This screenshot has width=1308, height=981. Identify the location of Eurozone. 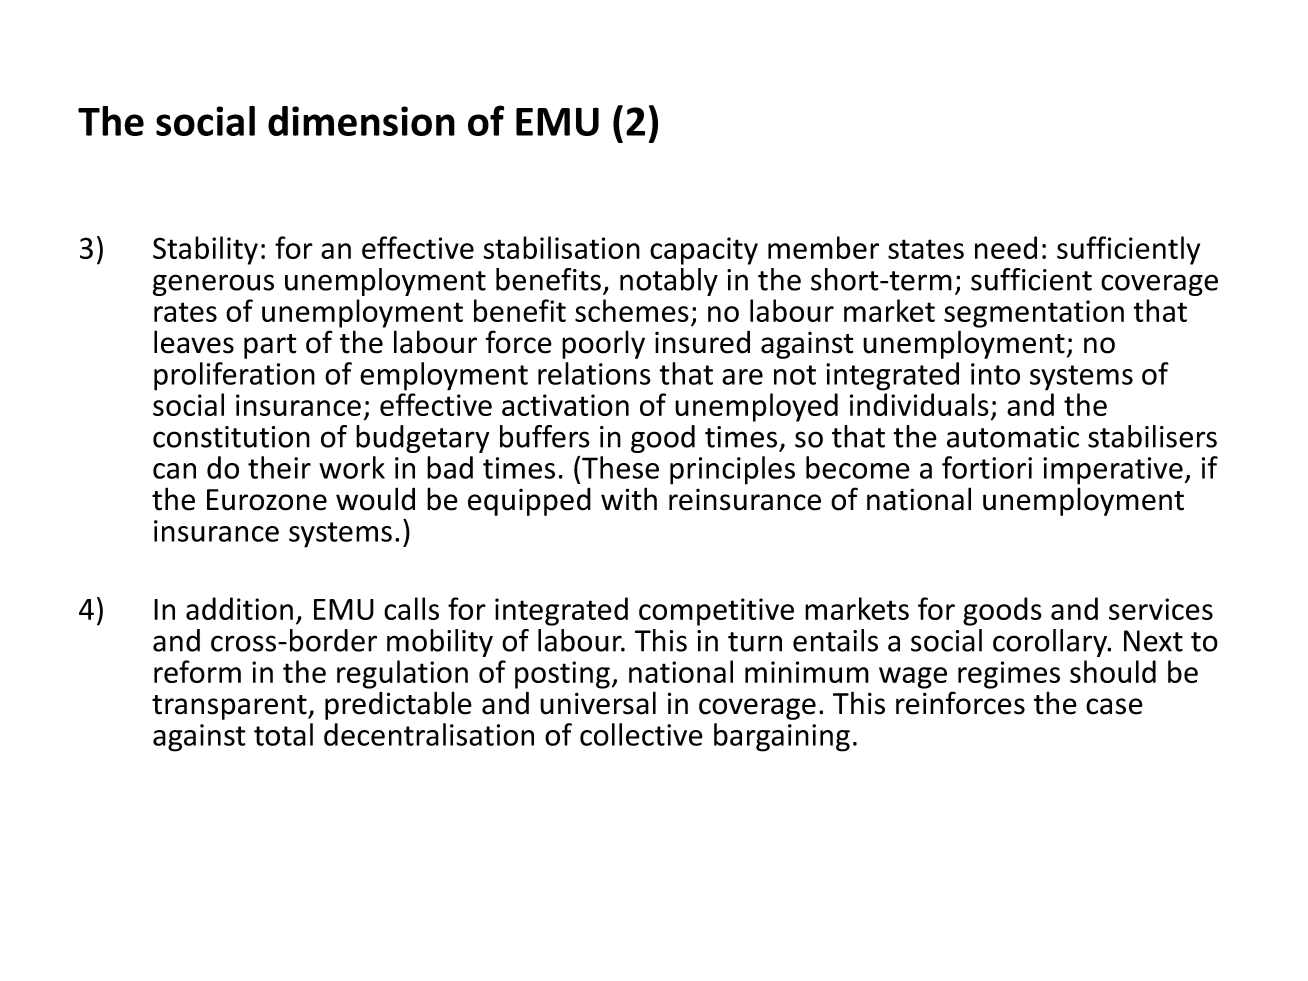
(267, 500).
